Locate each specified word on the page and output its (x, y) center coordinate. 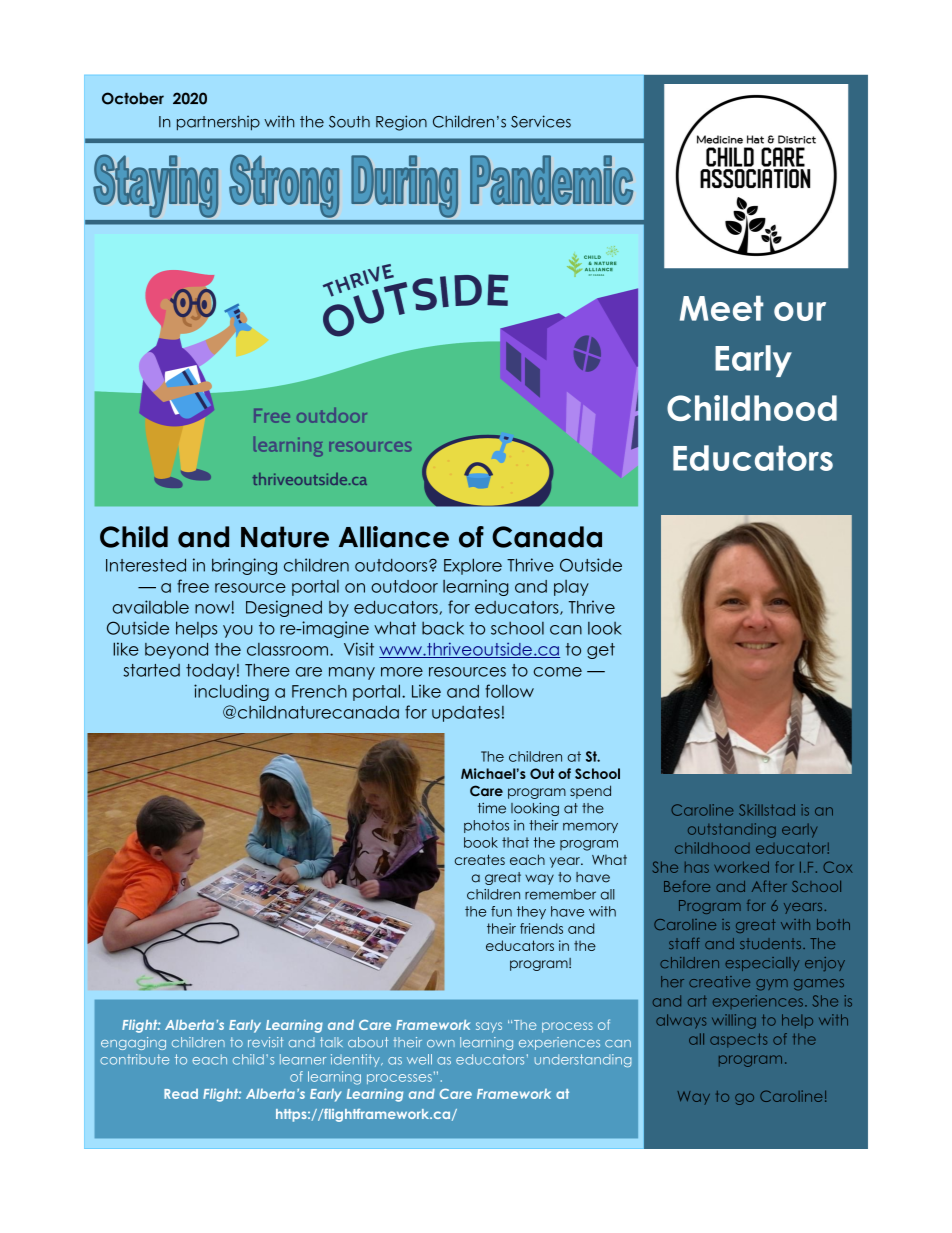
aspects (738, 1040)
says (489, 1027)
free (193, 586)
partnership (218, 123)
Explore (473, 566)
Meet (721, 308)
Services (541, 121)
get (601, 651)
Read (181, 1093)
